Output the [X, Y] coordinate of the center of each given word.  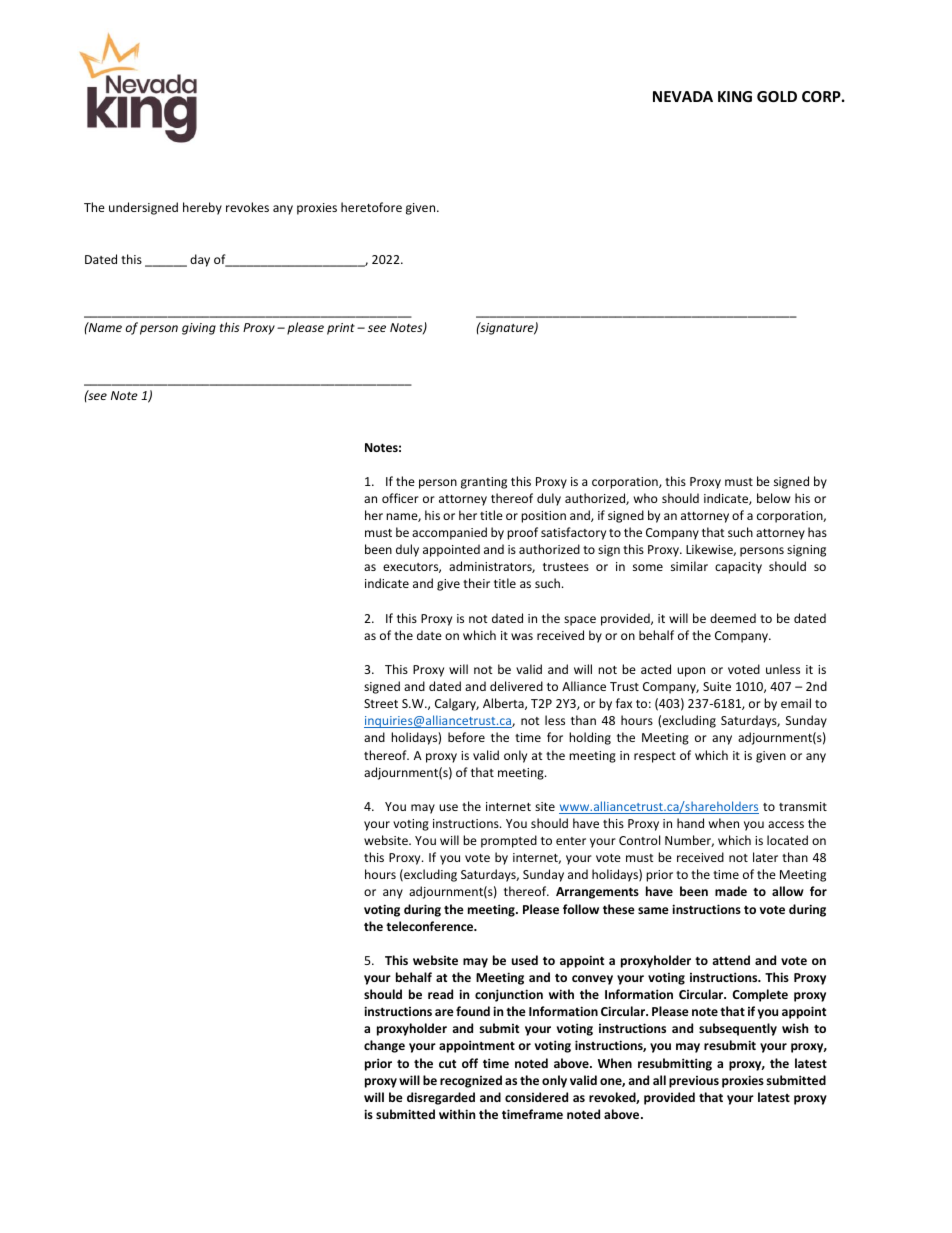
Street [381, 703]
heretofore [371, 207]
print [341, 329]
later [765, 857]
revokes [247, 207]
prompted [509, 841]
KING [735, 96]
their [476, 583]
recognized [471, 1081]
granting [484, 483]
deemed [733, 618]
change [384, 1046]
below [773, 498]
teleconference [431, 926]
